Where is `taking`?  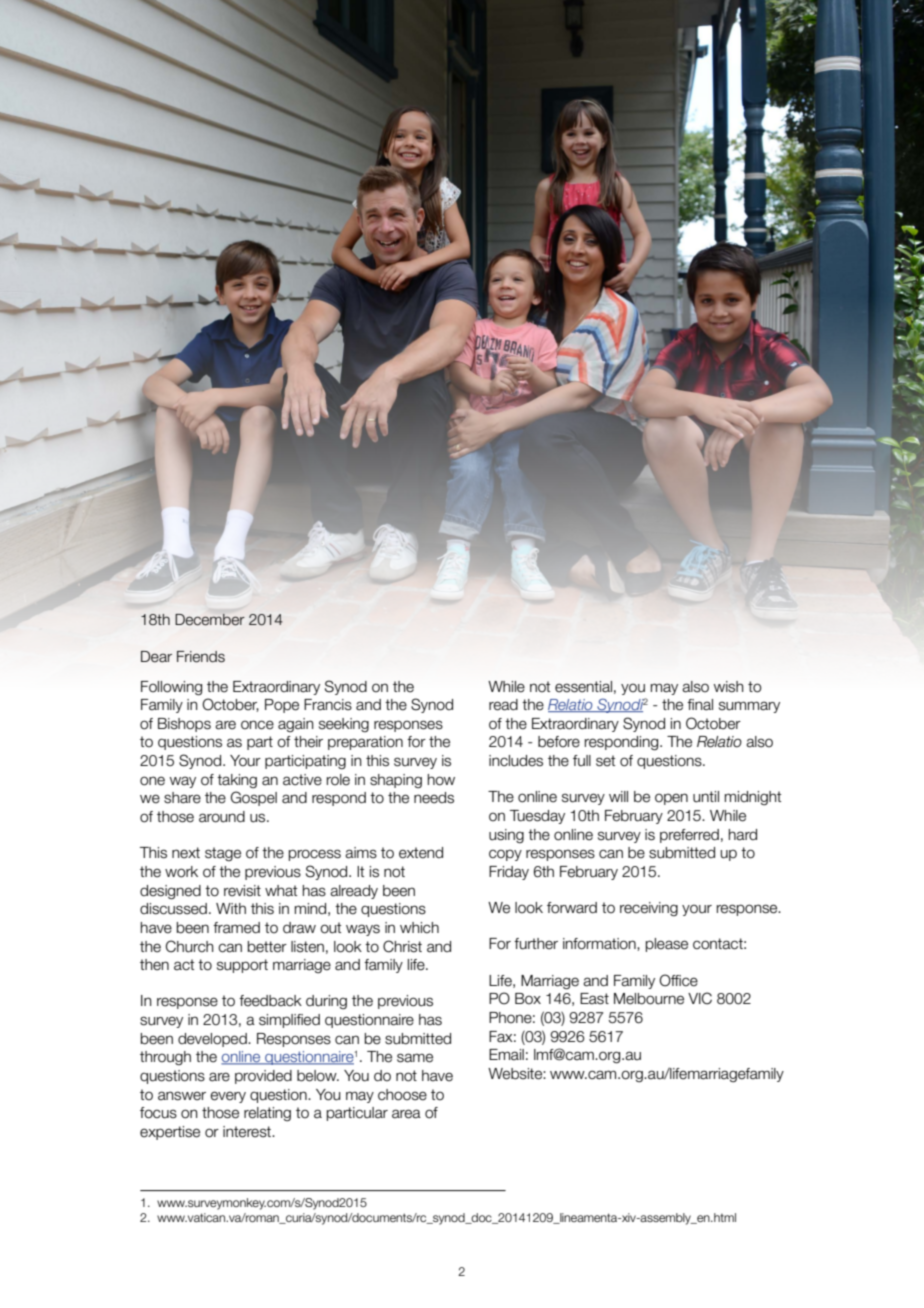
taking is located at coordinates (237, 781).
